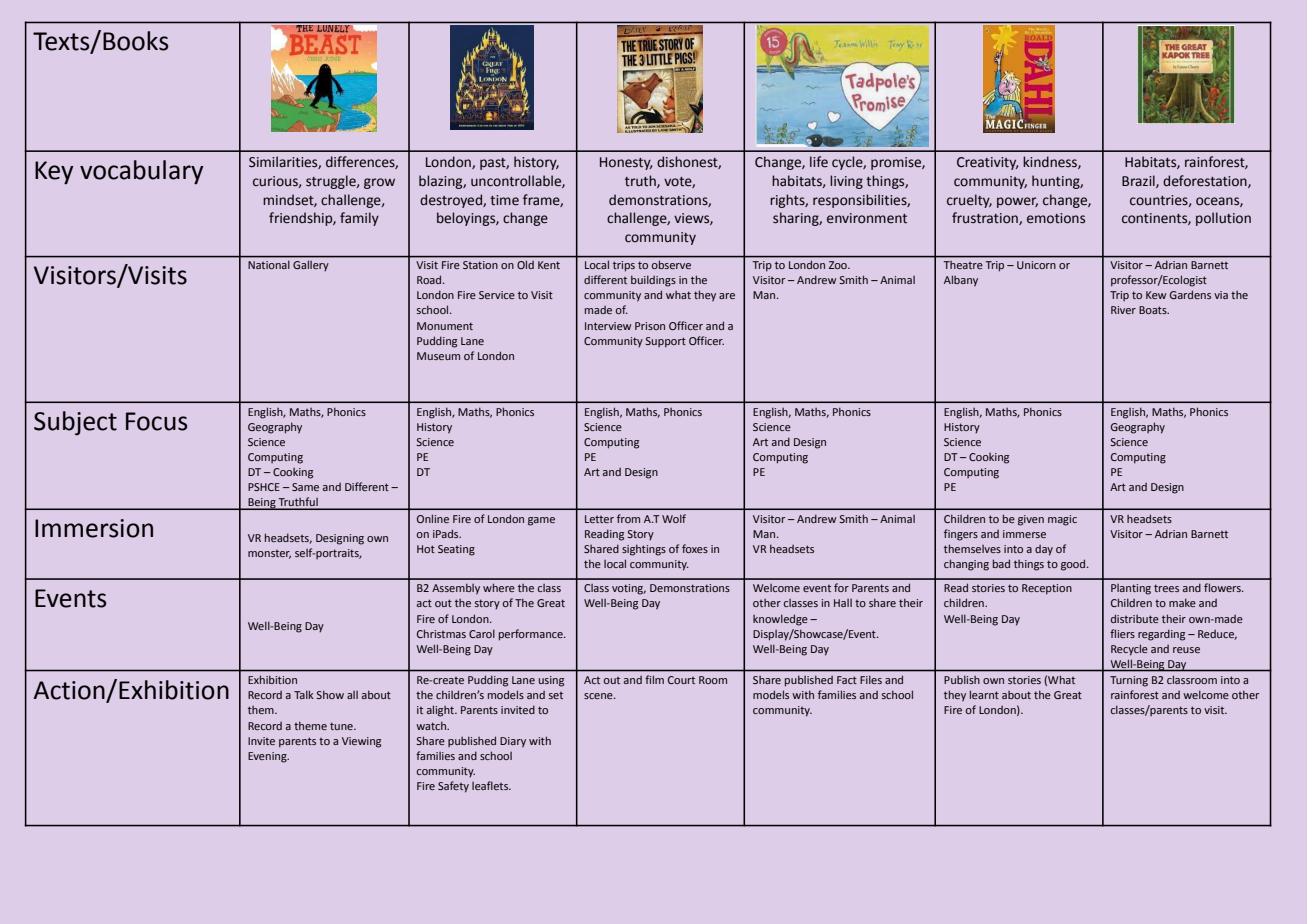 Image resolution: width=1307 pixels, height=924 pixels. What do you see at coordinates (626, 163) in the image?
I see `Honesty` at bounding box center [626, 163].
